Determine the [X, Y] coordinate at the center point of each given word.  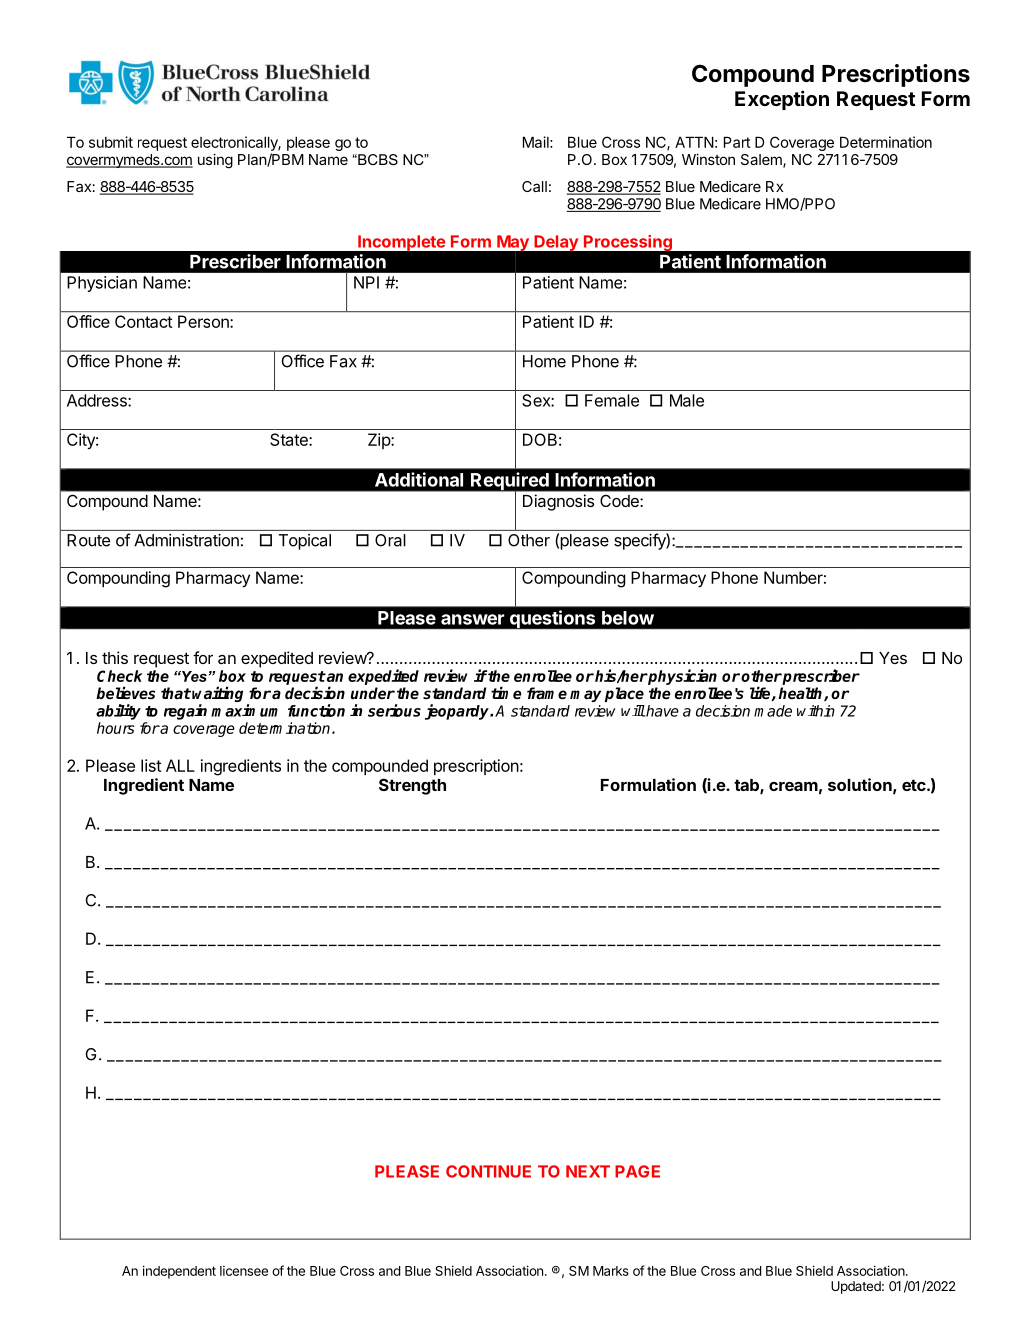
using [215, 161]
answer [472, 619]
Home [544, 361]
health [801, 694]
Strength [412, 786]
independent [179, 1272]
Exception [782, 100]
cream [793, 786]
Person [204, 321]
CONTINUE [488, 1171]
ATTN [694, 142]
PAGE [637, 1171]
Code [619, 501]
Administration [186, 540]
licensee [244, 1271]
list [151, 765]
